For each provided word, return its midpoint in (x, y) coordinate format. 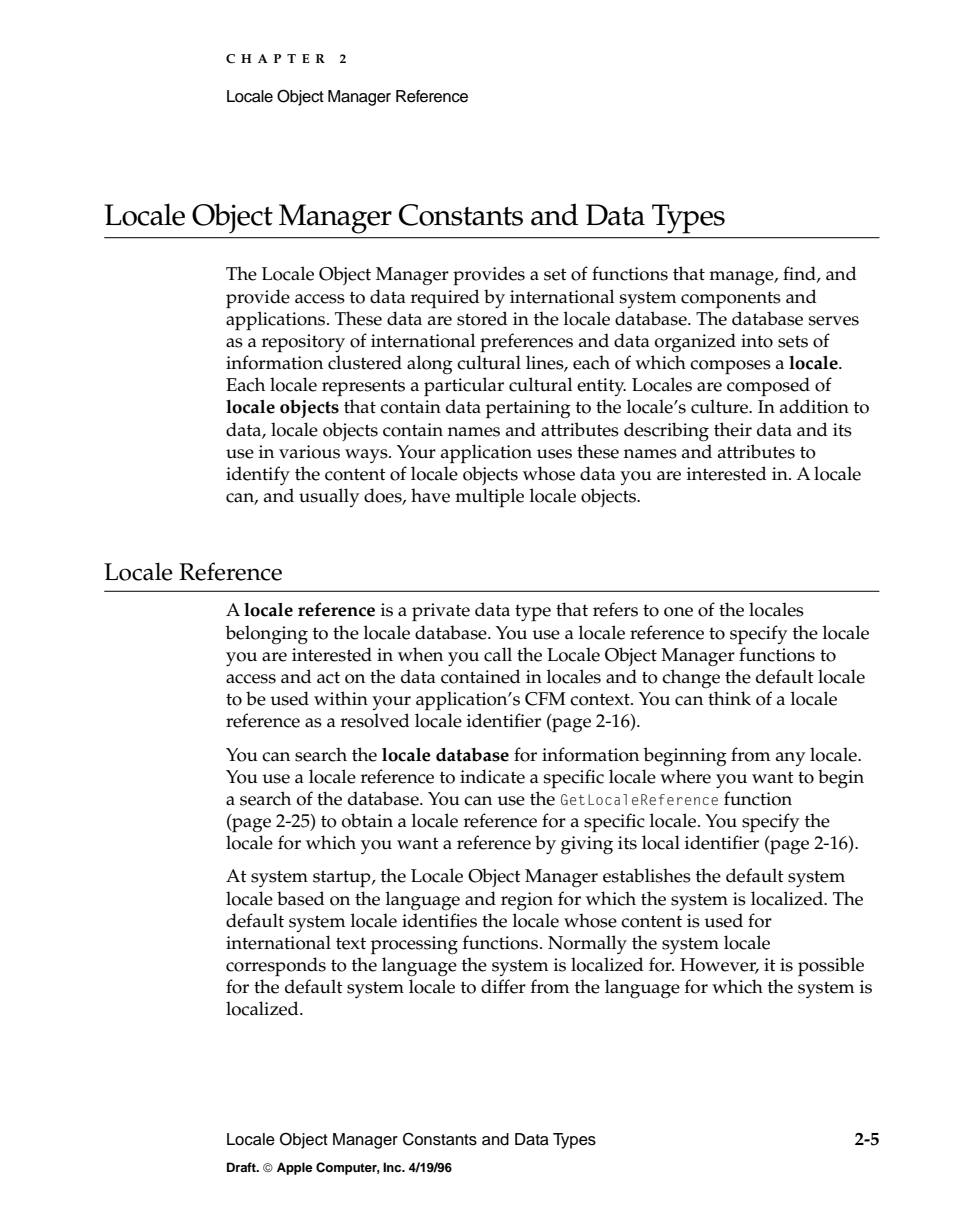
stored (482, 318)
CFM (545, 699)
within (341, 698)
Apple (295, 1168)
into (757, 341)
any (791, 759)
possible (831, 966)
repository (303, 343)
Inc (393, 1167)
